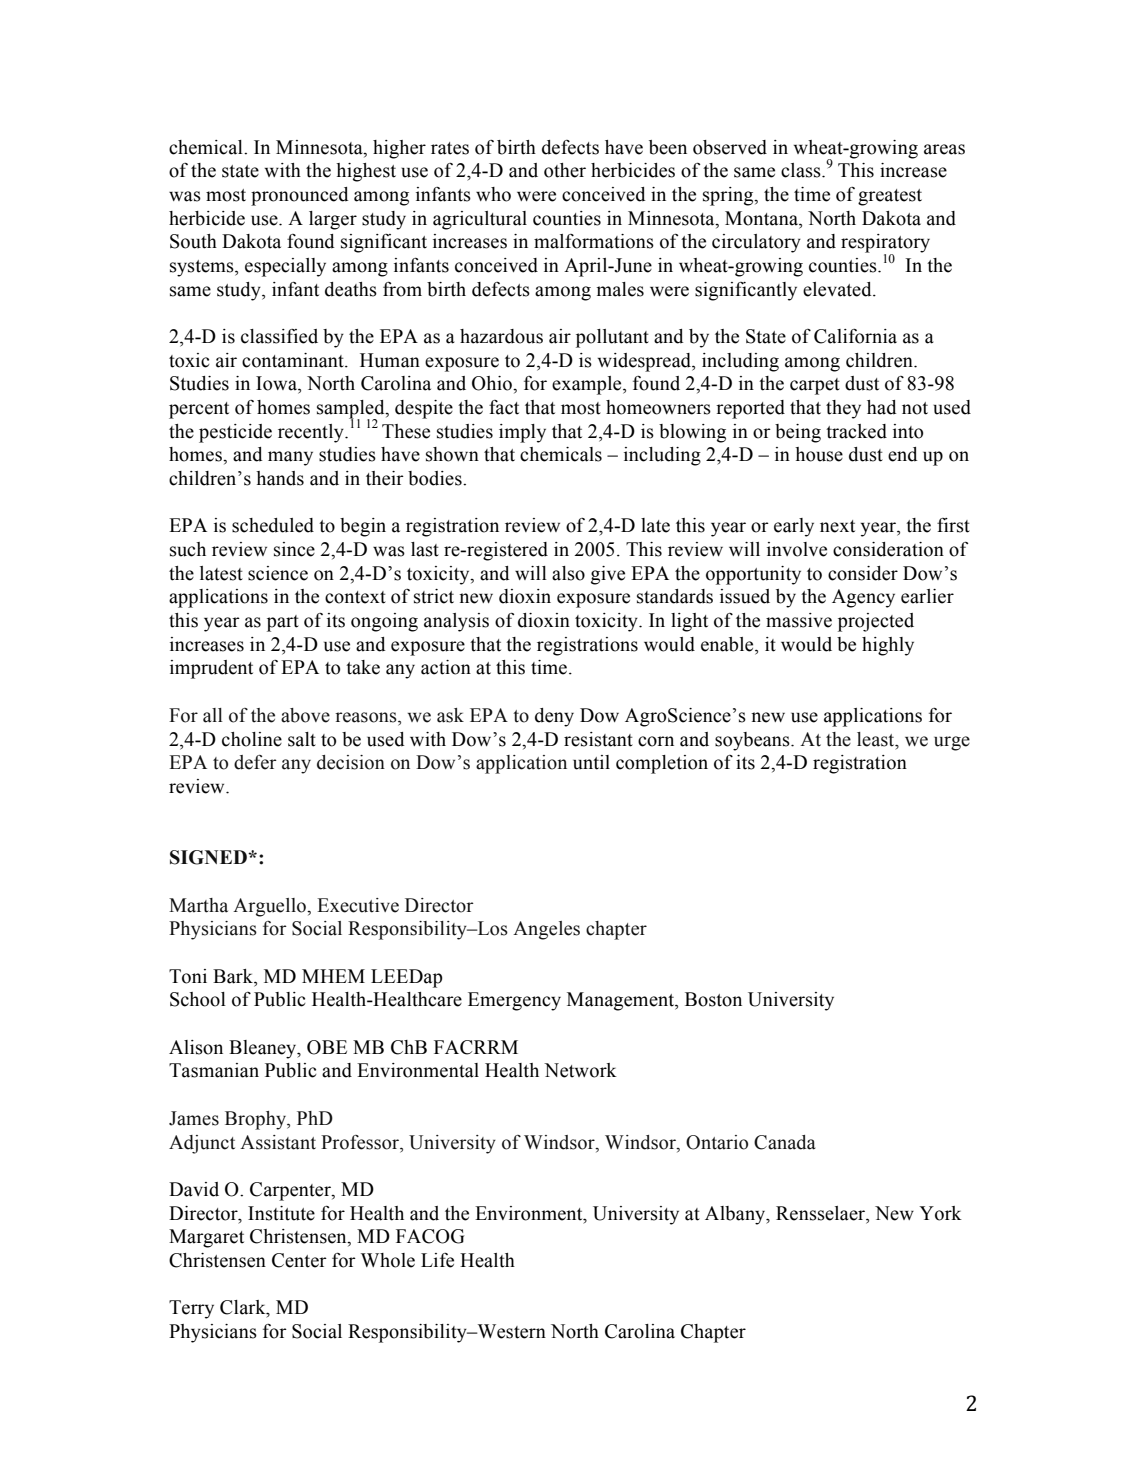  I want to click on Angeles, so click(546, 930).
